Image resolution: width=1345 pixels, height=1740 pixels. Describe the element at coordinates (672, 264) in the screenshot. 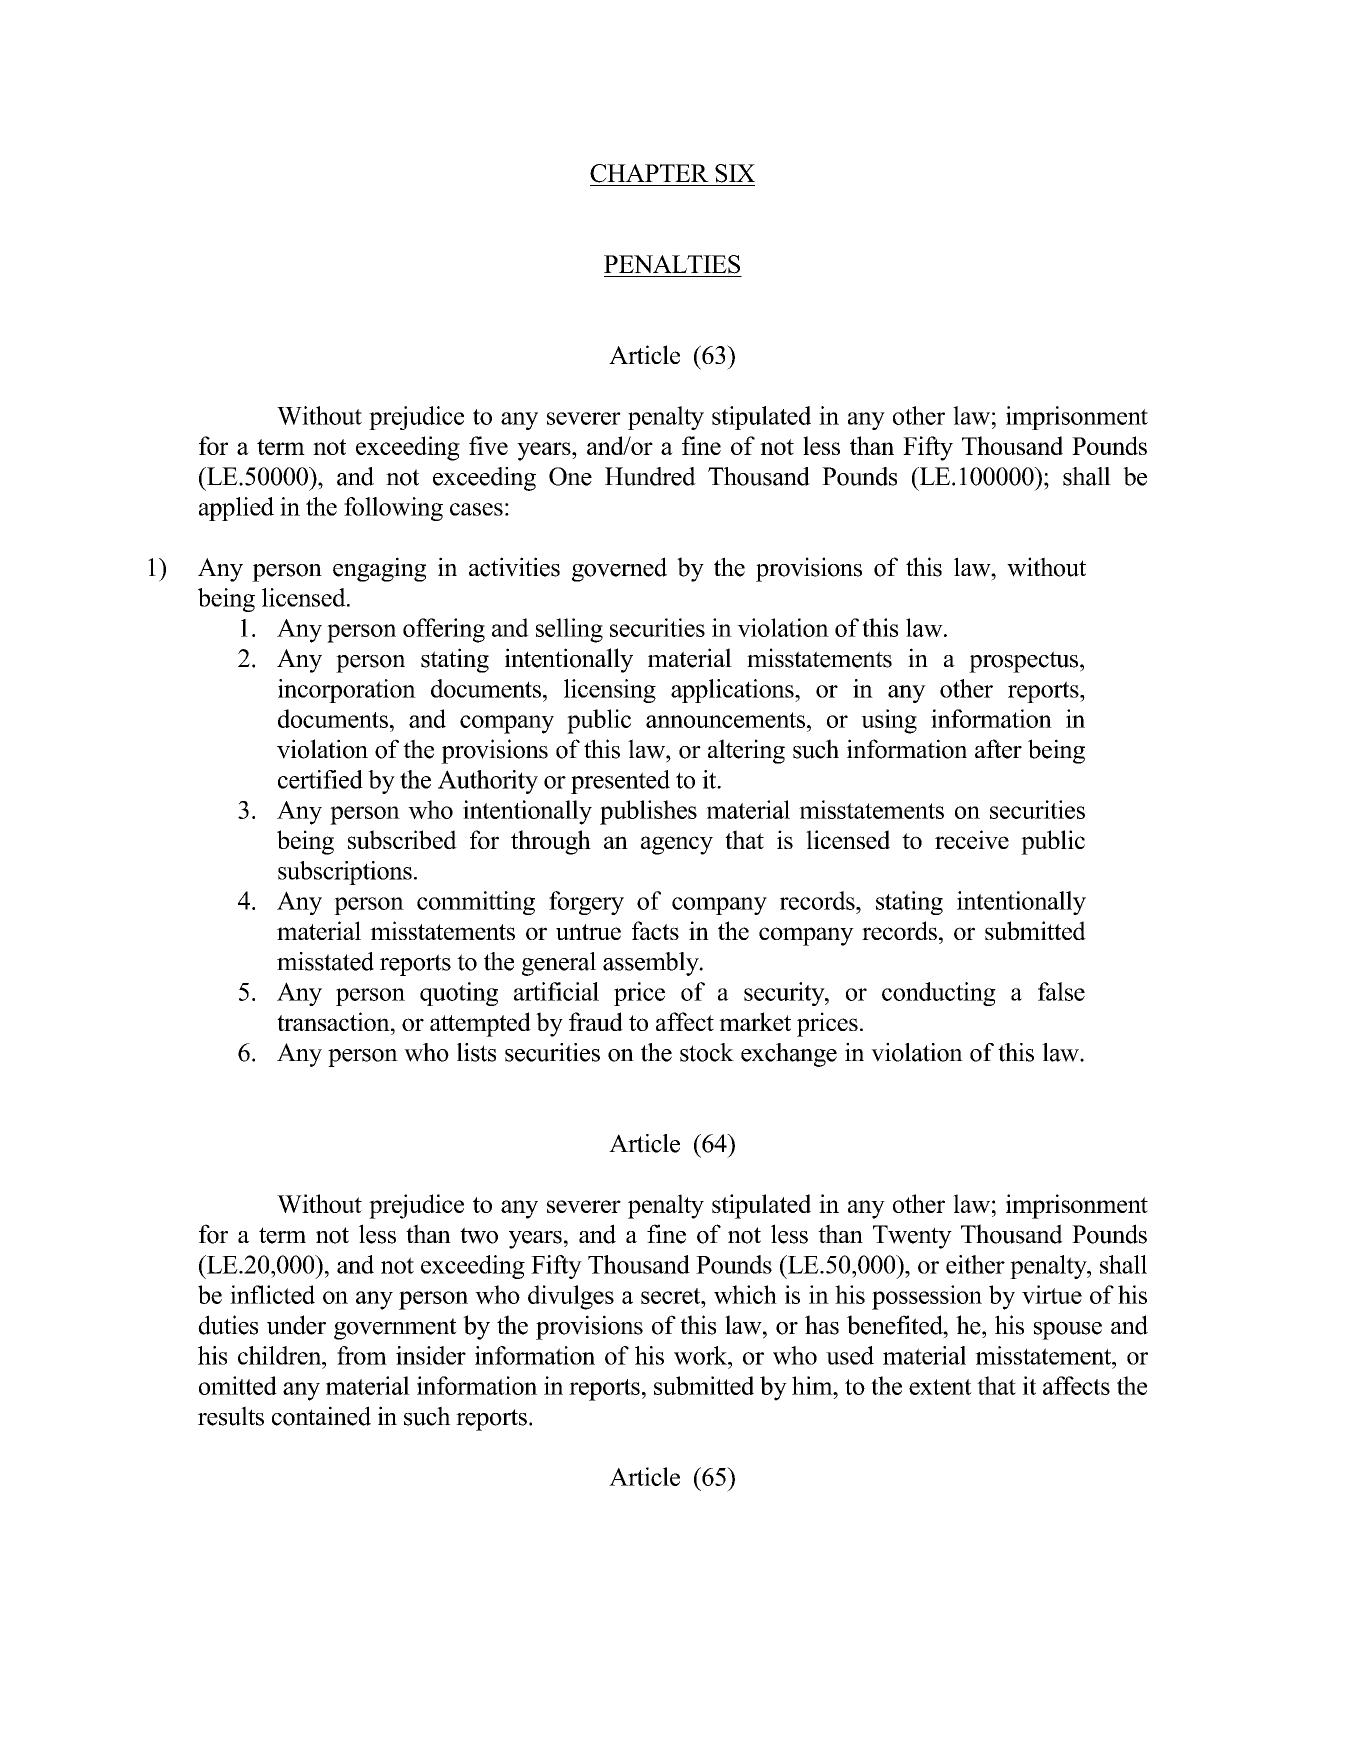

I see `PENALTIES` at that location.
